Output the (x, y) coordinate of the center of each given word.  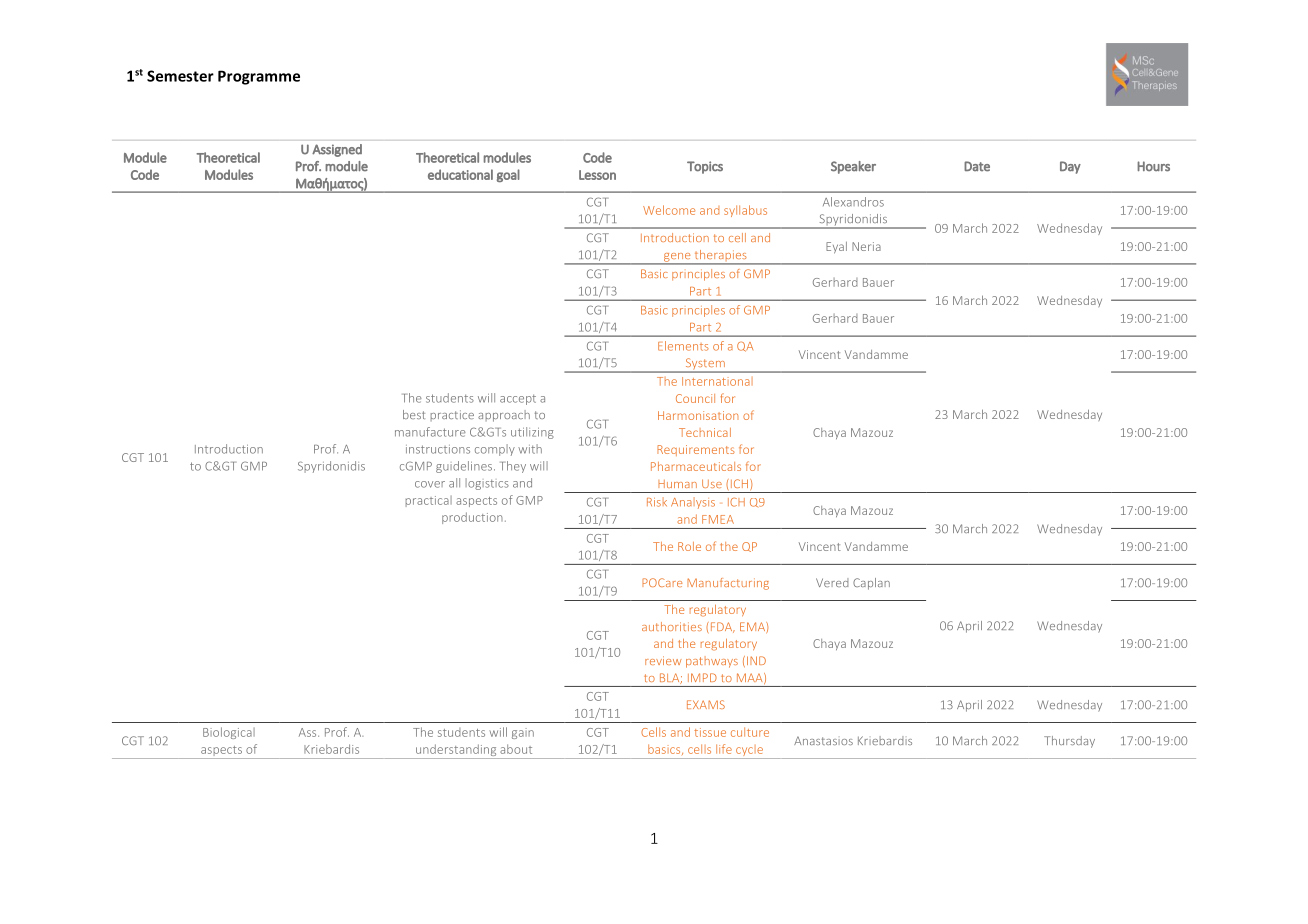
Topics (705, 167)
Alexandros (853, 202)
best (414, 414)
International (717, 381)
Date (977, 166)
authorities (672, 626)
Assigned (337, 150)
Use (712, 483)
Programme (259, 77)
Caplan (871, 584)
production (472, 518)
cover (430, 484)
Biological (229, 733)
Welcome (669, 210)
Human (677, 484)
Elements (683, 346)
